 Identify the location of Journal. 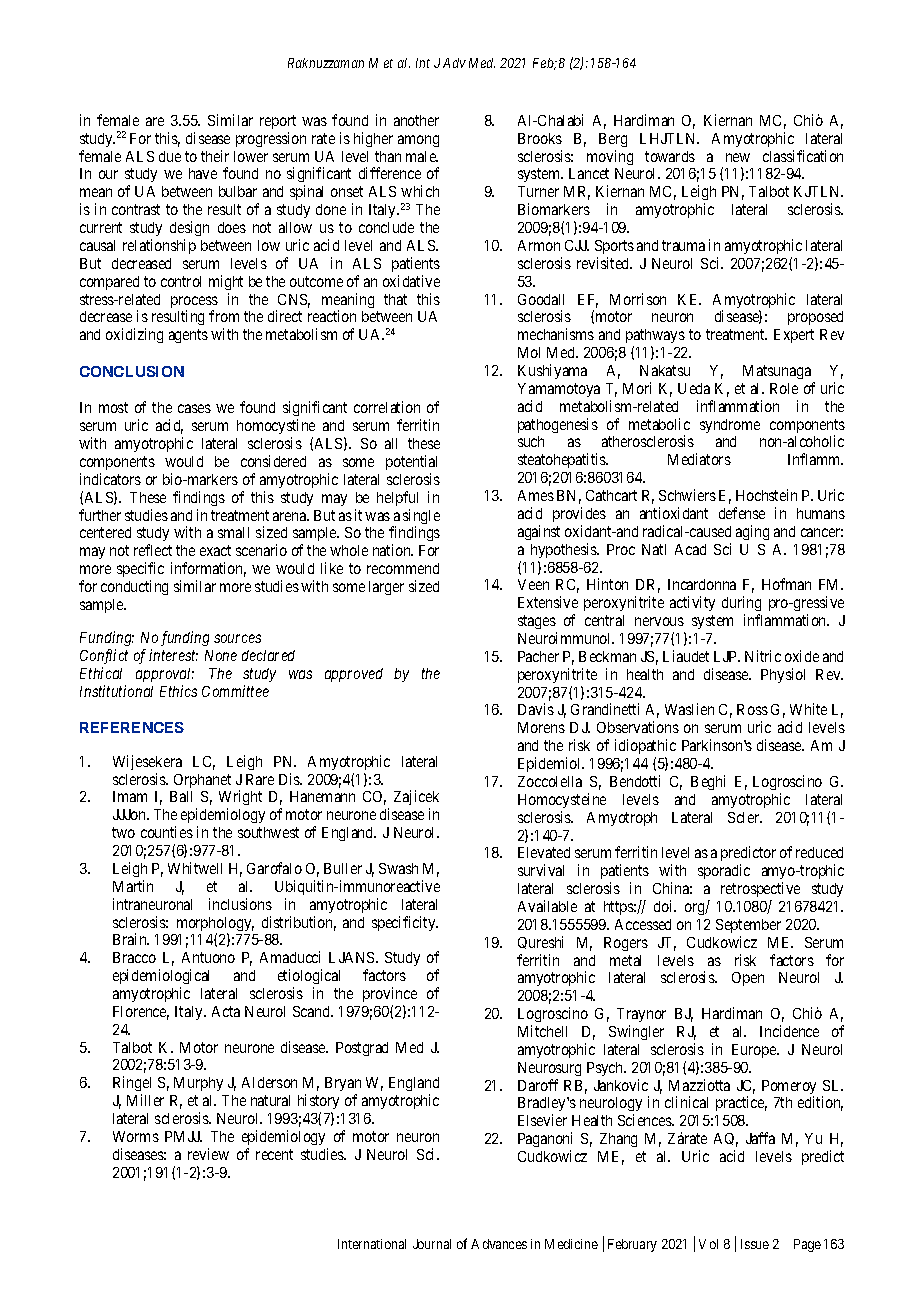
(432, 1244).
